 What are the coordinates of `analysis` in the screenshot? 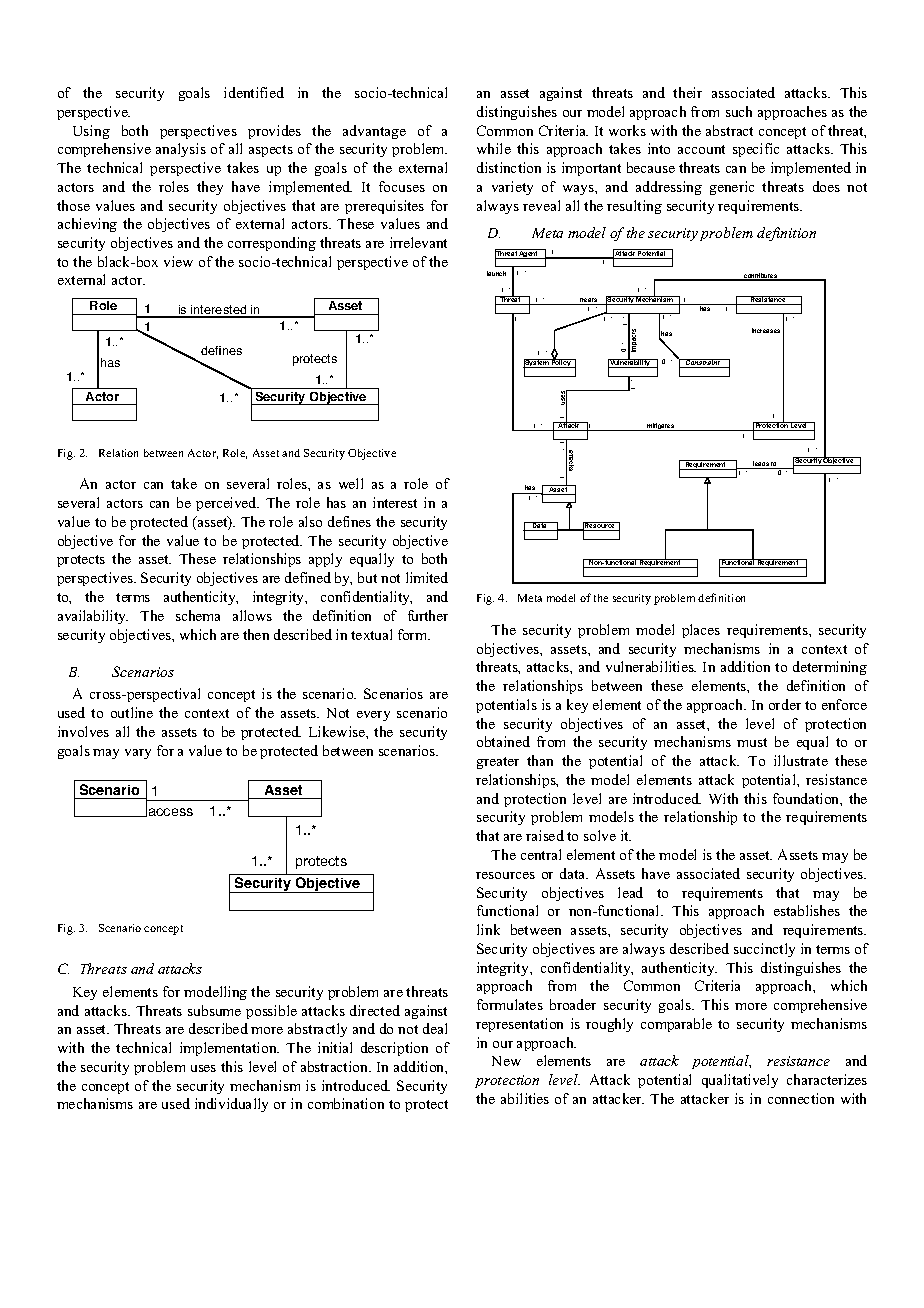 It's located at (181, 150).
